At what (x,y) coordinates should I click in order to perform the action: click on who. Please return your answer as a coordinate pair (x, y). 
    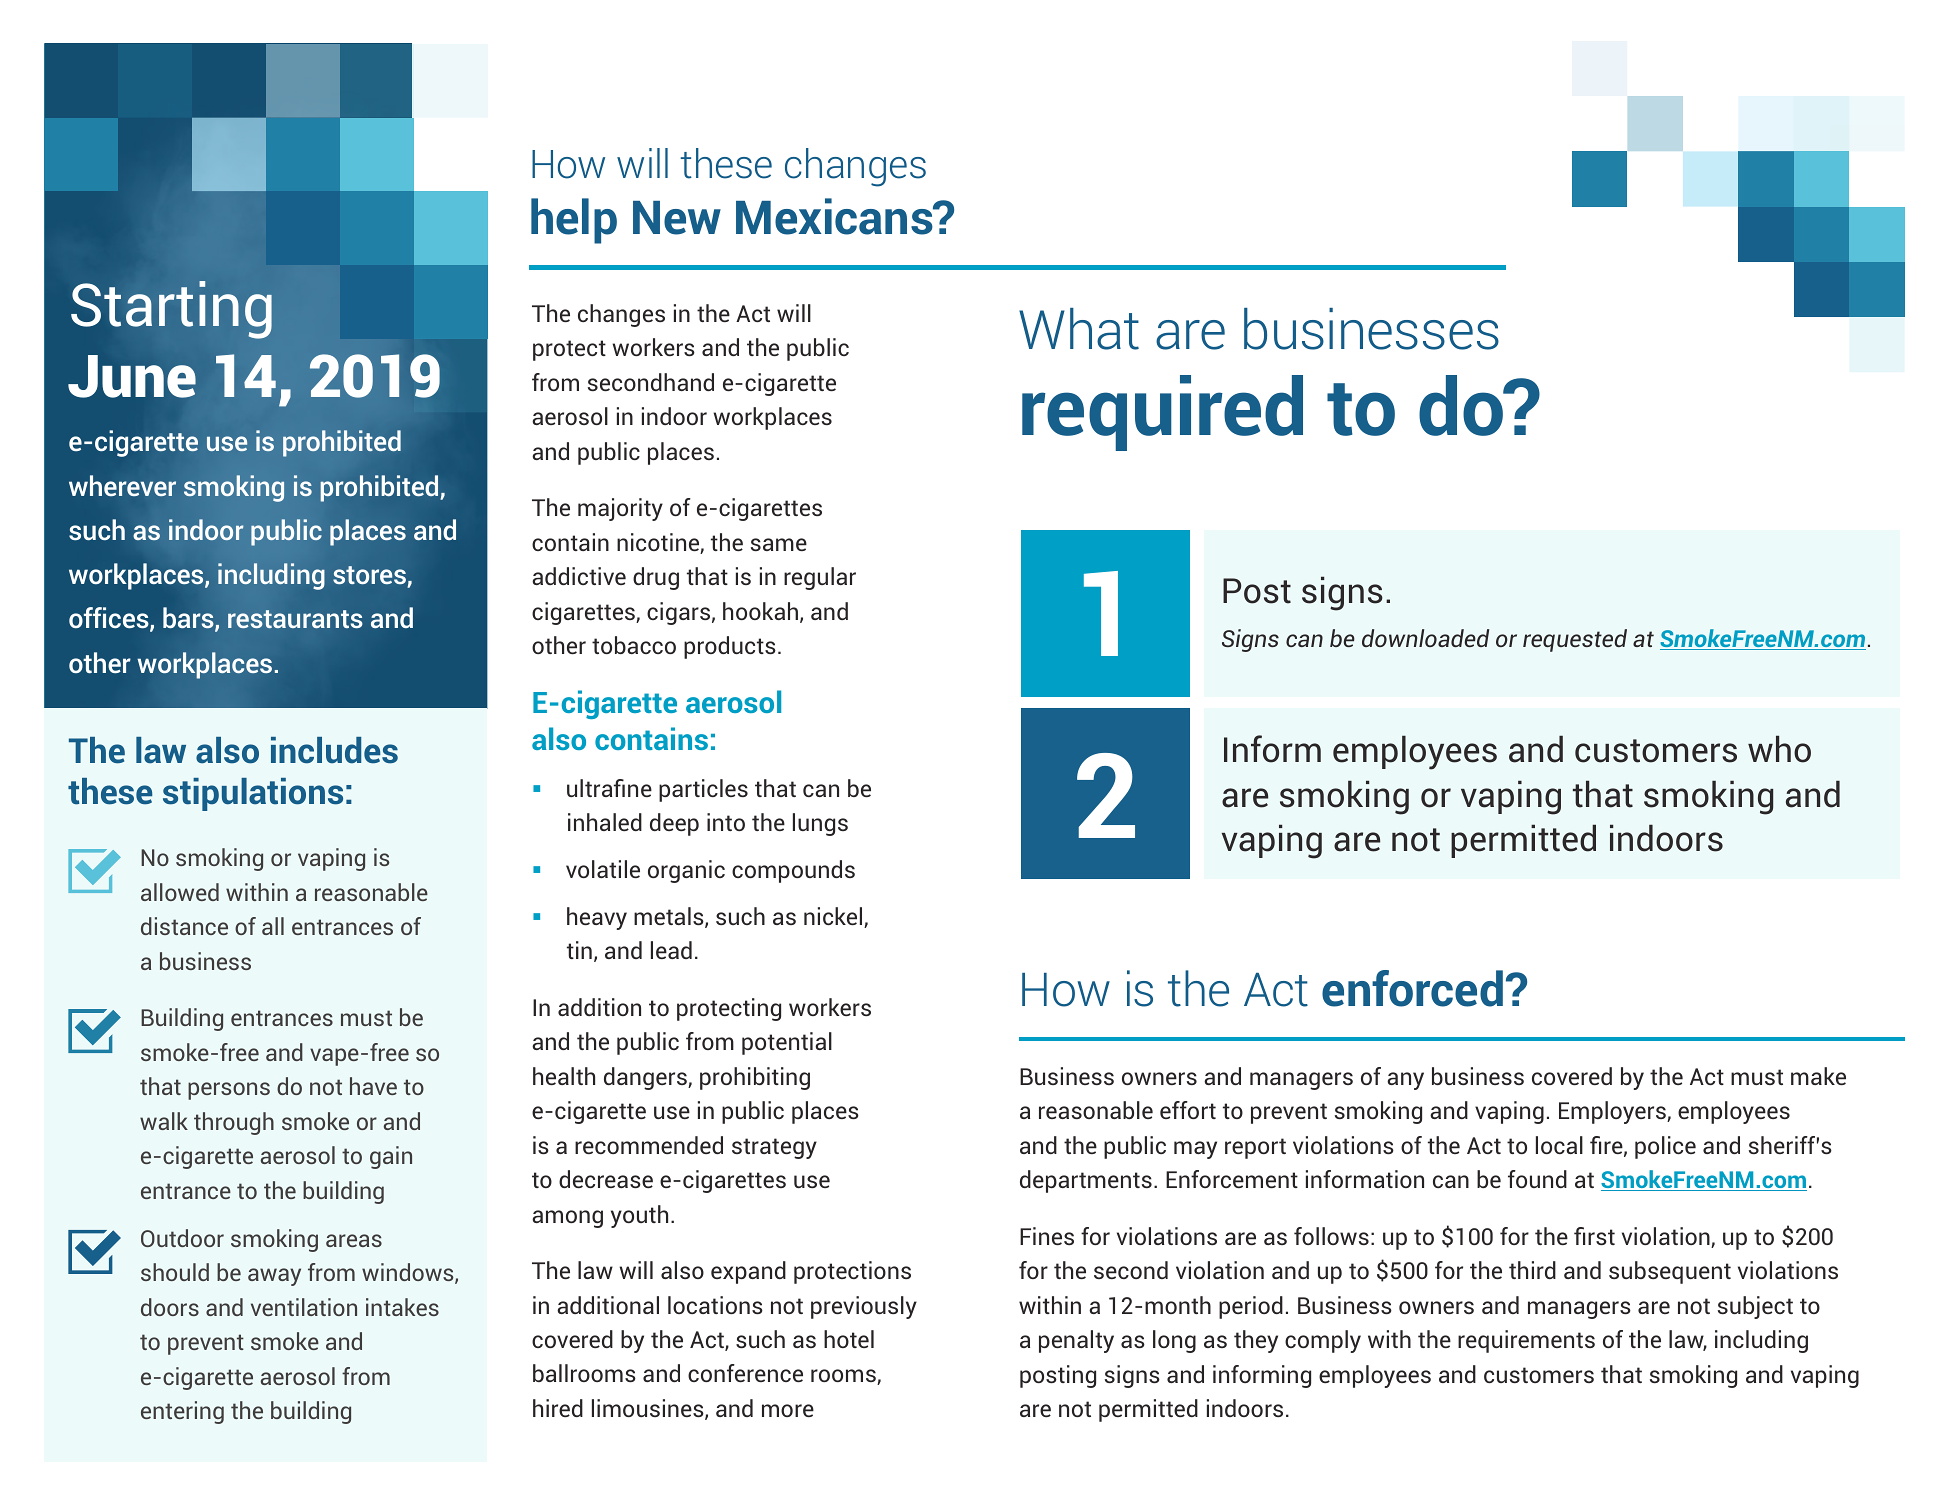
    Looking at the image, I should click on (1779, 749).
